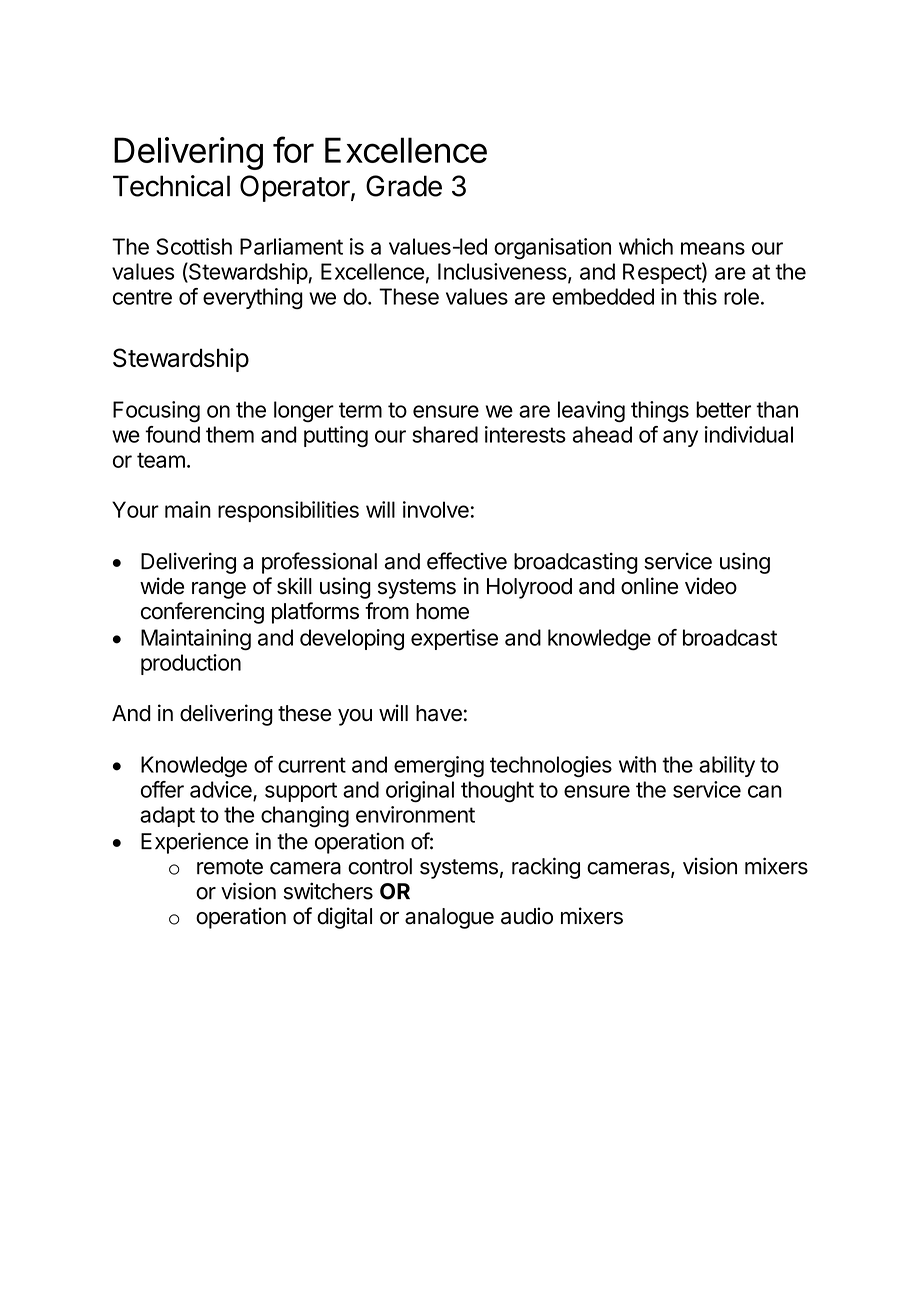 This screenshot has width=924, height=1308. What do you see at coordinates (713, 248) in the screenshot?
I see `means` at bounding box center [713, 248].
